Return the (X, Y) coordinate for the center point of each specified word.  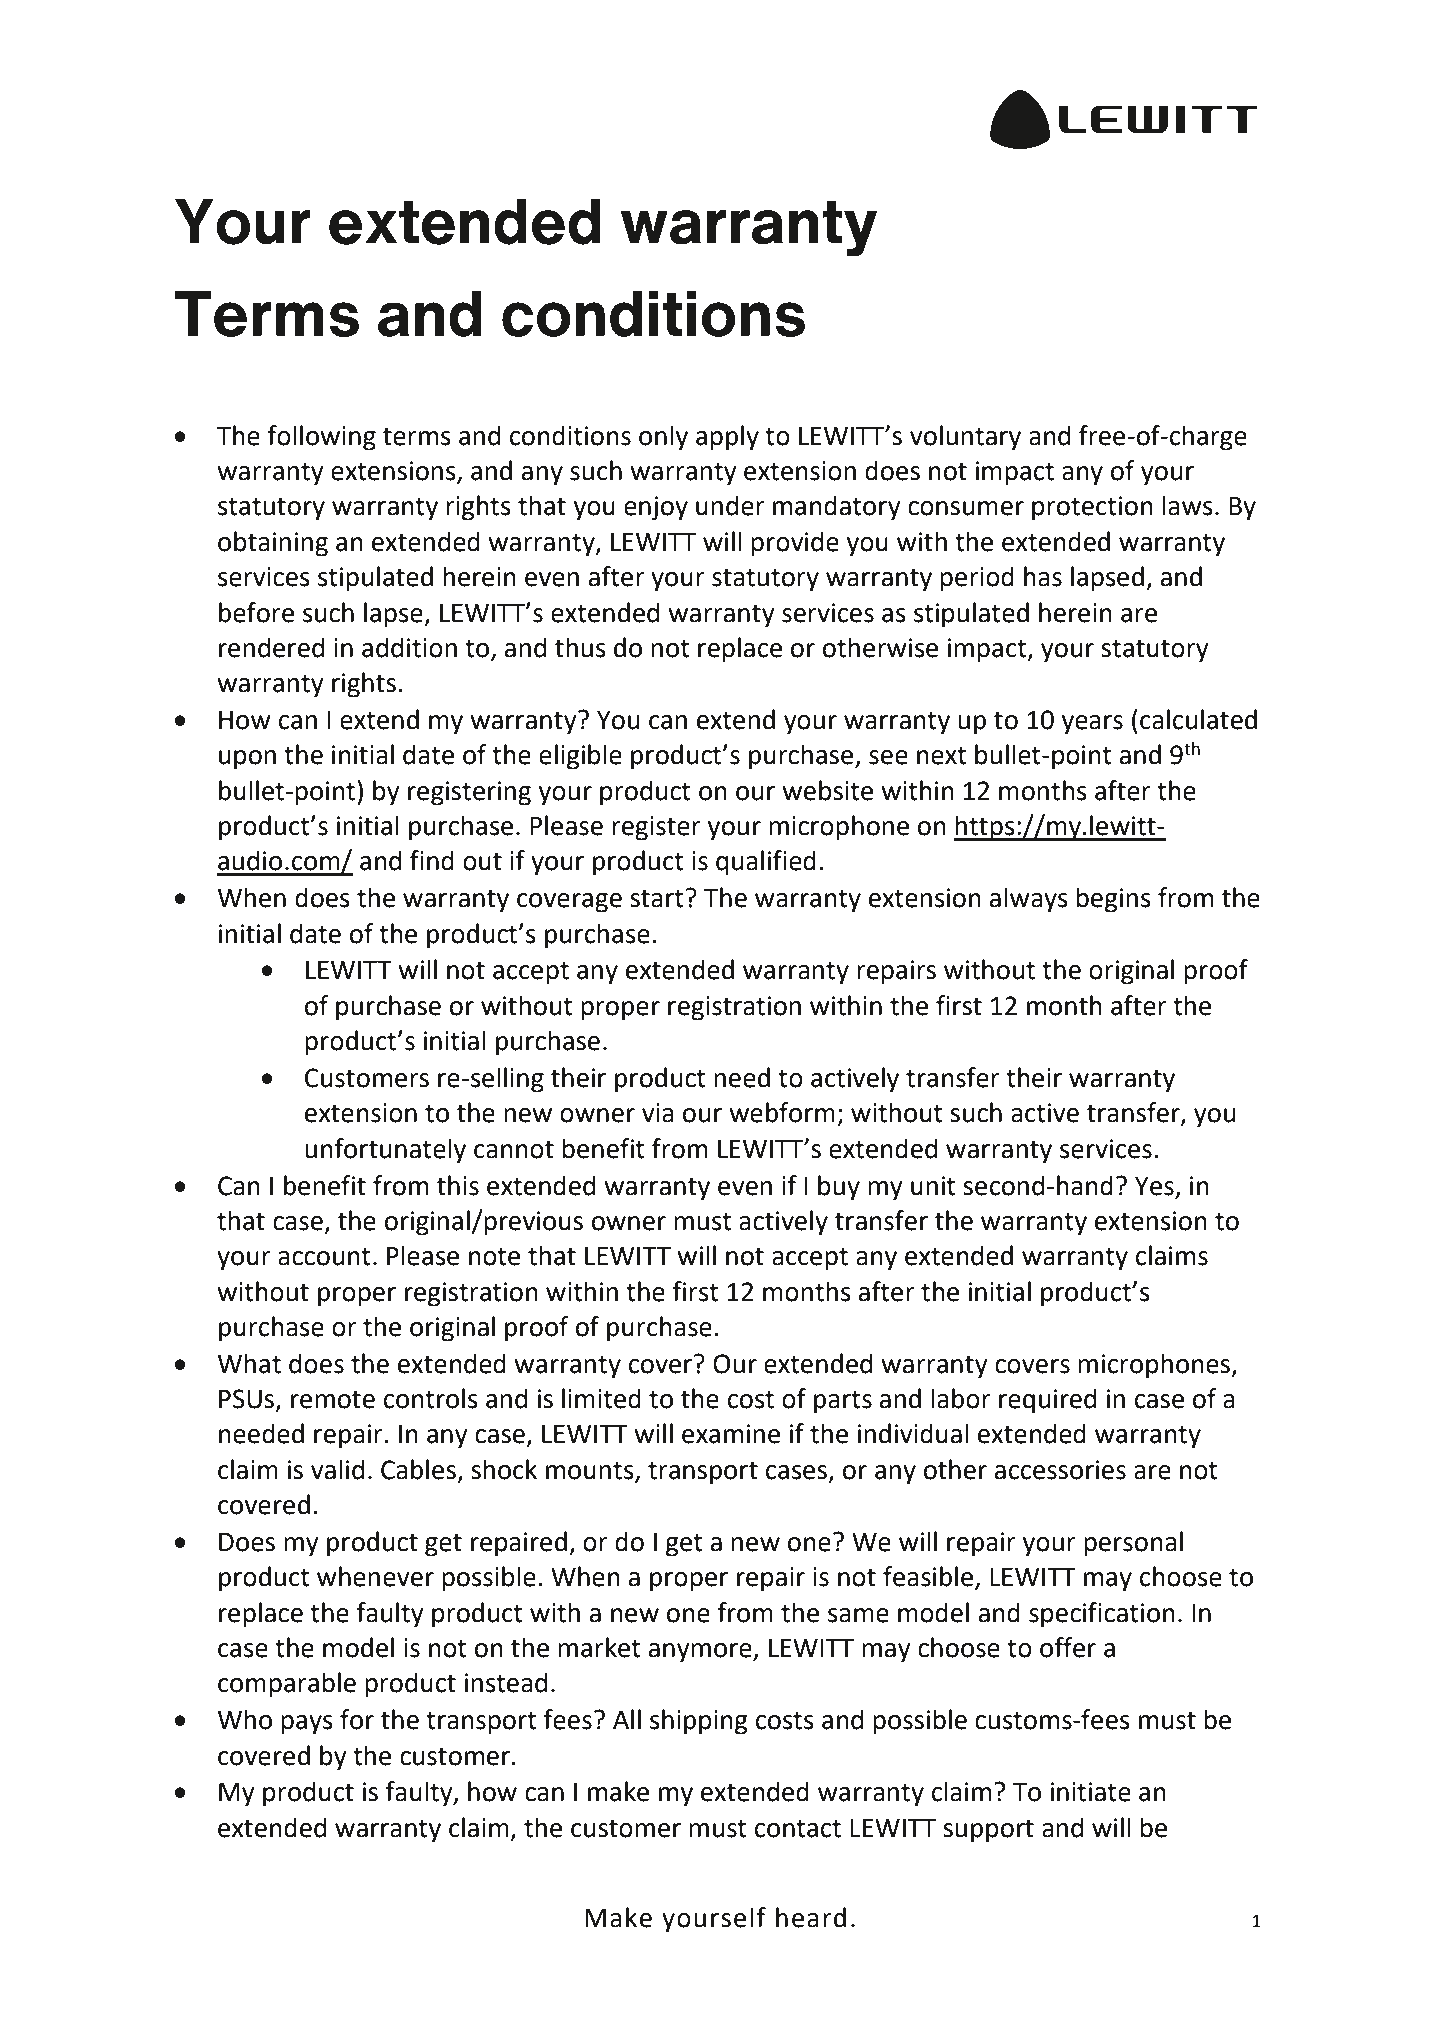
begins (1113, 900)
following (321, 438)
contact (798, 1829)
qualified (766, 863)
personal (1133, 1544)
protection (1092, 508)
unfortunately (385, 1151)
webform (782, 1112)
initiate (1090, 1792)
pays (307, 1725)
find (432, 860)
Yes (1154, 1186)
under (730, 505)
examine (731, 1434)
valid (337, 1469)
